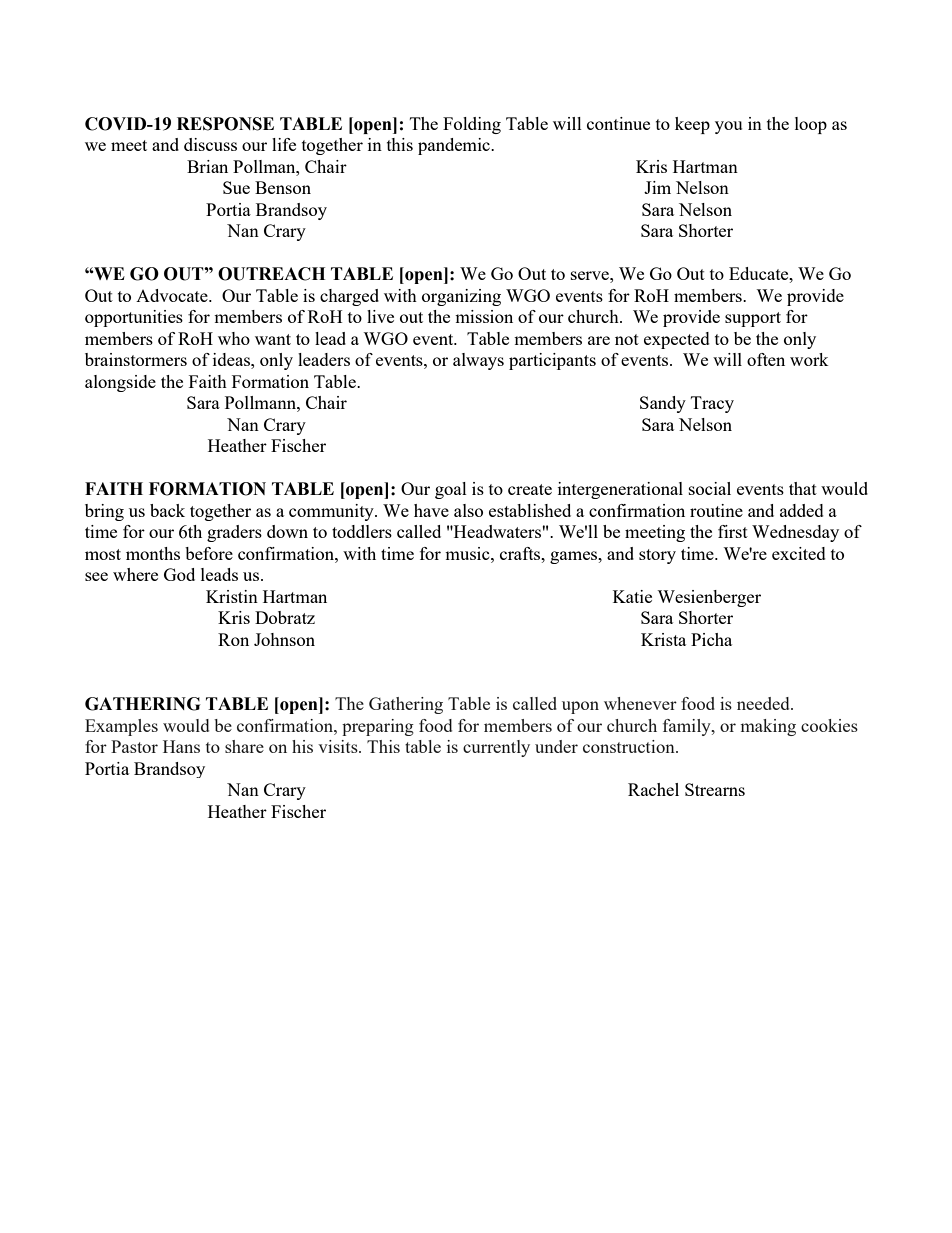 Image resolution: width=952 pixels, height=1233 pixels. I want to click on excited, so click(799, 553).
